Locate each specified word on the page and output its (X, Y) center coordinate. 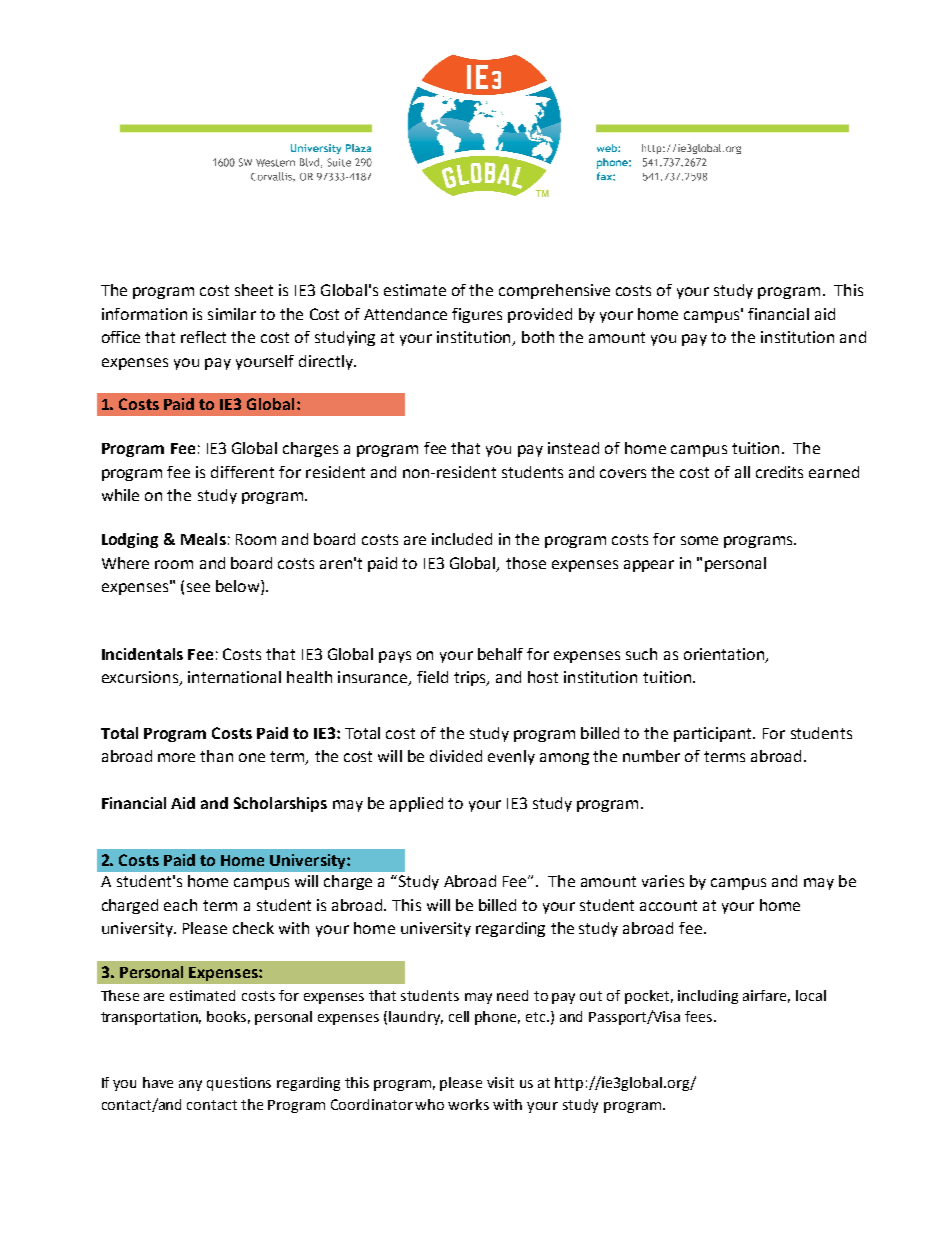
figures (477, 315)
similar (232, 314)
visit (500, 1082)
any (190, 1085)
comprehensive (554, 291)
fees (700, 1016)
